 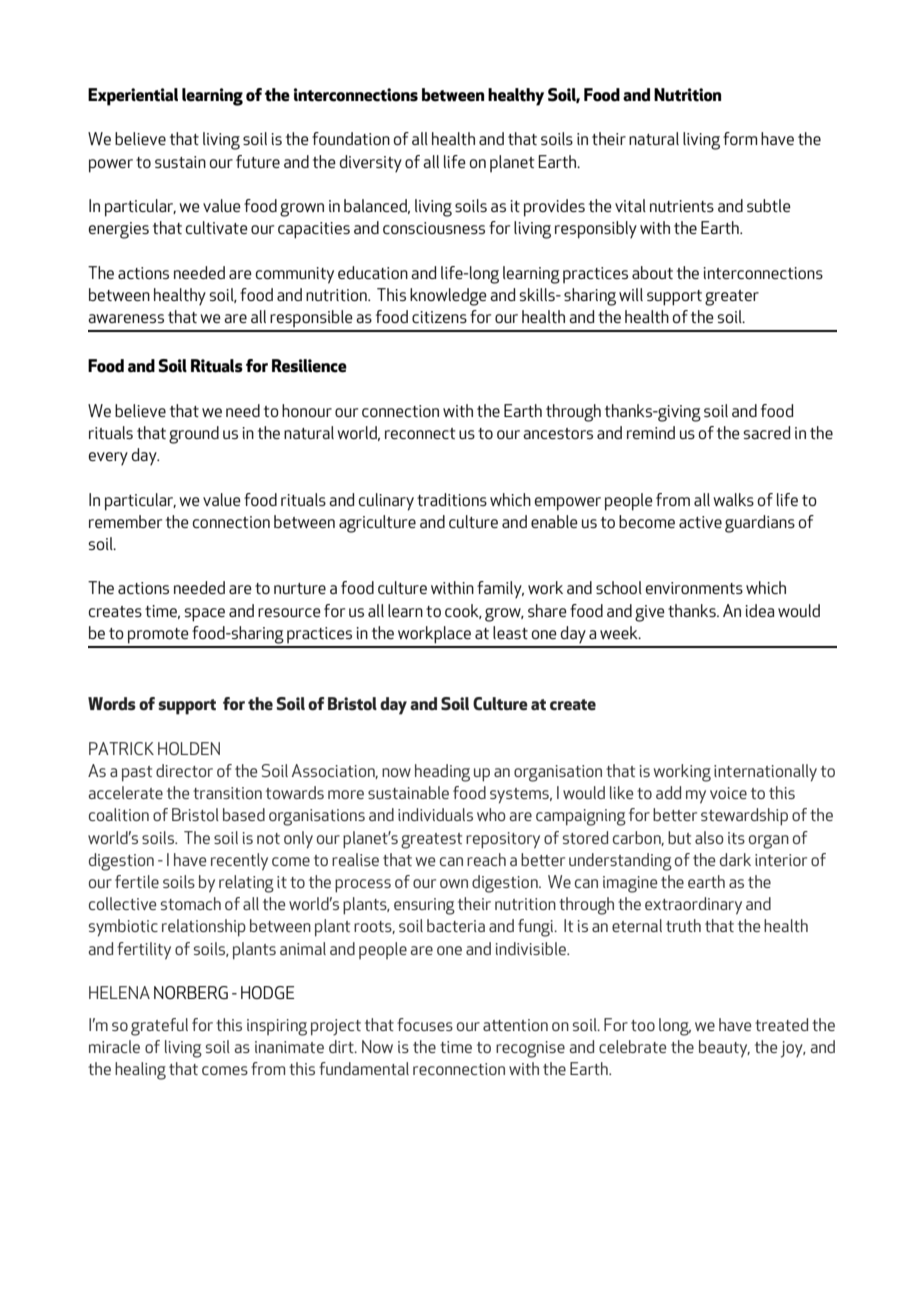 What do you see at coordinates (425, 1024) in the screenshot?
I see `focuses` at bounding box center [425, 1024].
